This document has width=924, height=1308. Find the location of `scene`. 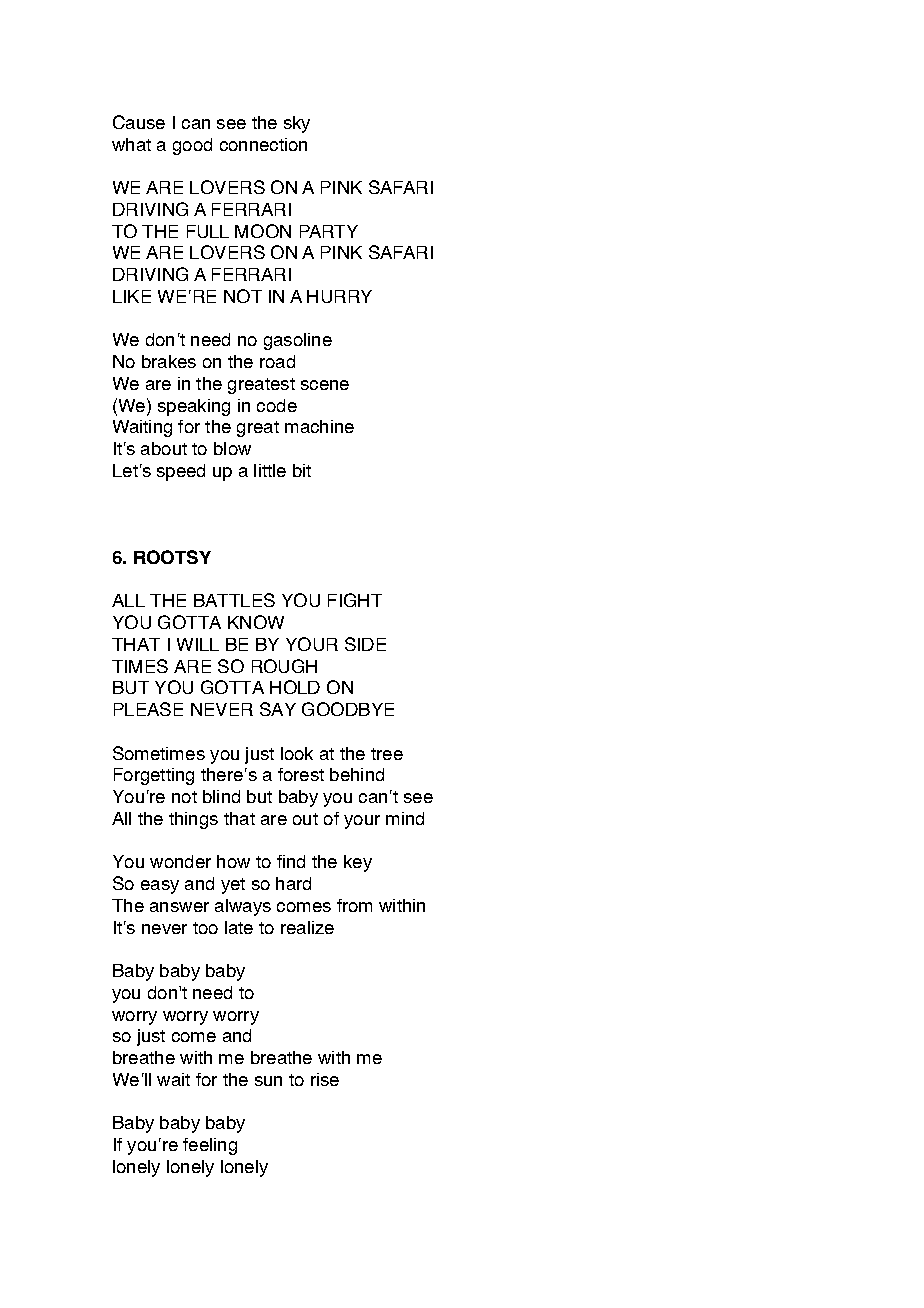

scene is located at coordinates (325, 385).
